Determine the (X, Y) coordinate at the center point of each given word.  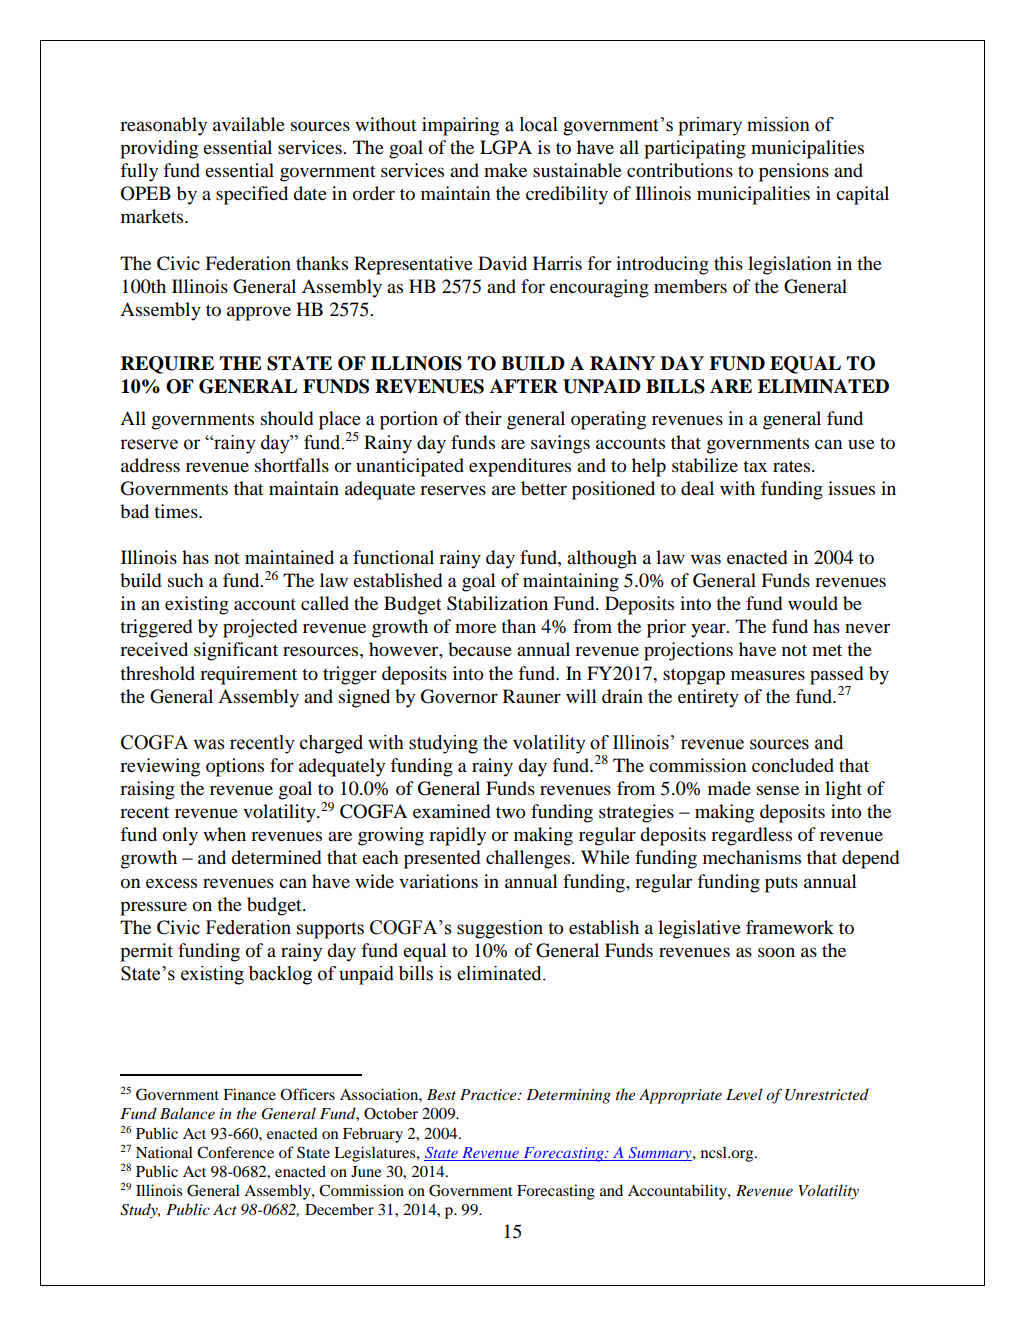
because (480, 649)
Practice (489, 1094)
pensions (794, 172)
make (505, 170)
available (249, 124)
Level (744, 1094)
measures (768, 675)
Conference (235, 1152)
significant (236, 651)
